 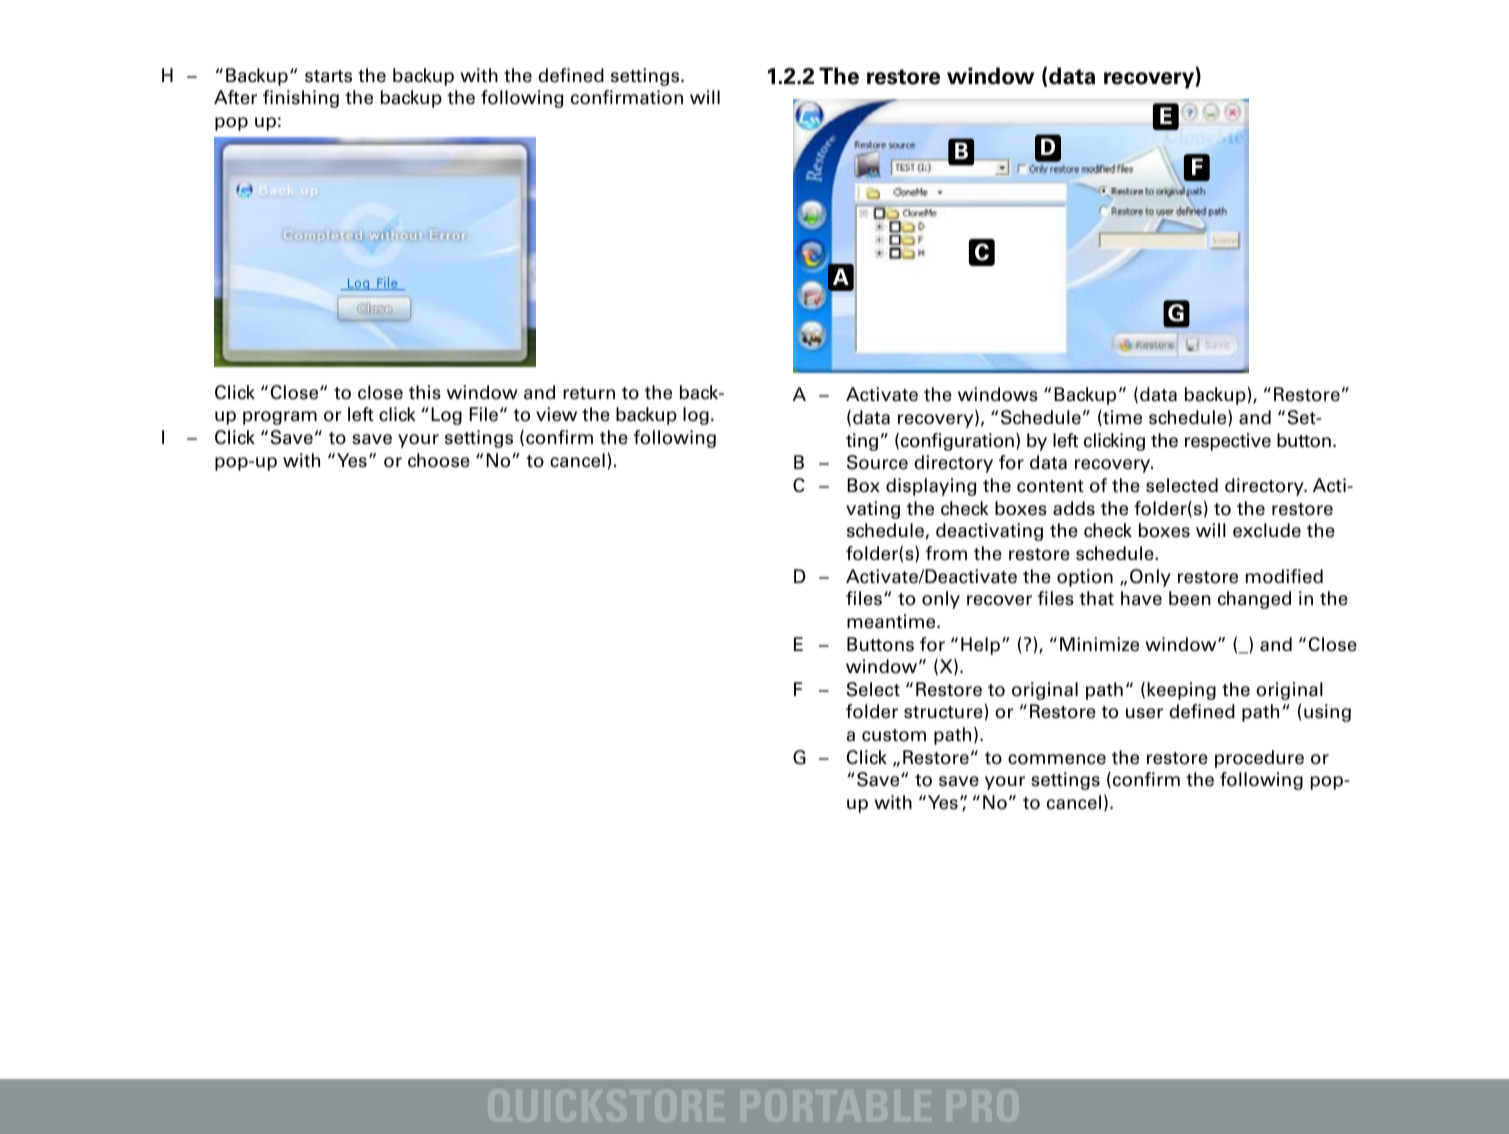 What do you see at coordinates (1259, 759) in the document?
I see `procedure` at bounding box center [1259, 759].
